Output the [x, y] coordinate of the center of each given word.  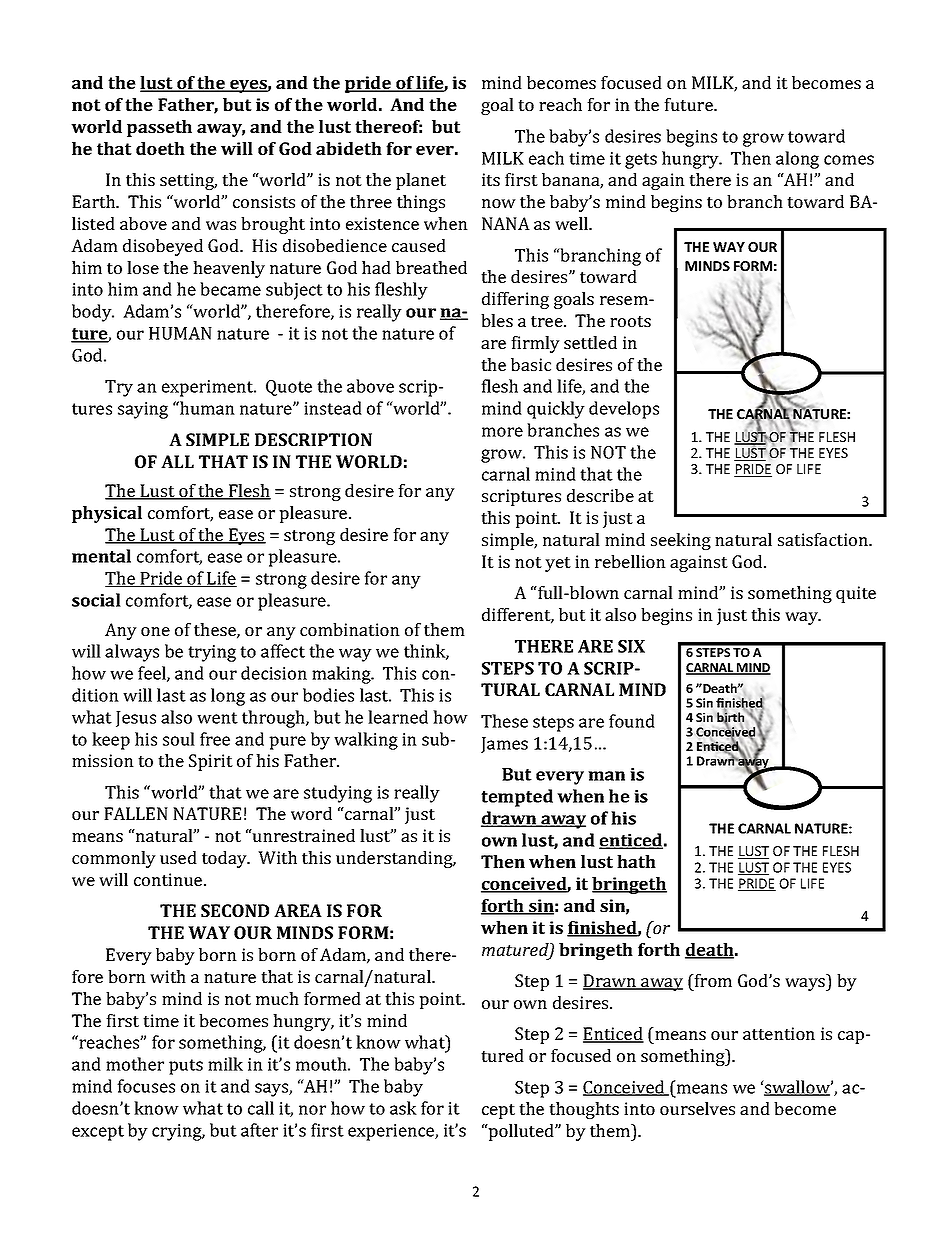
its [491, 179]
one [155, 631]
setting [188, 181]
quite [856, 594]
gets [641, 161]
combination [350, 629]
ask [403, 1108]
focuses [146, 1086]
